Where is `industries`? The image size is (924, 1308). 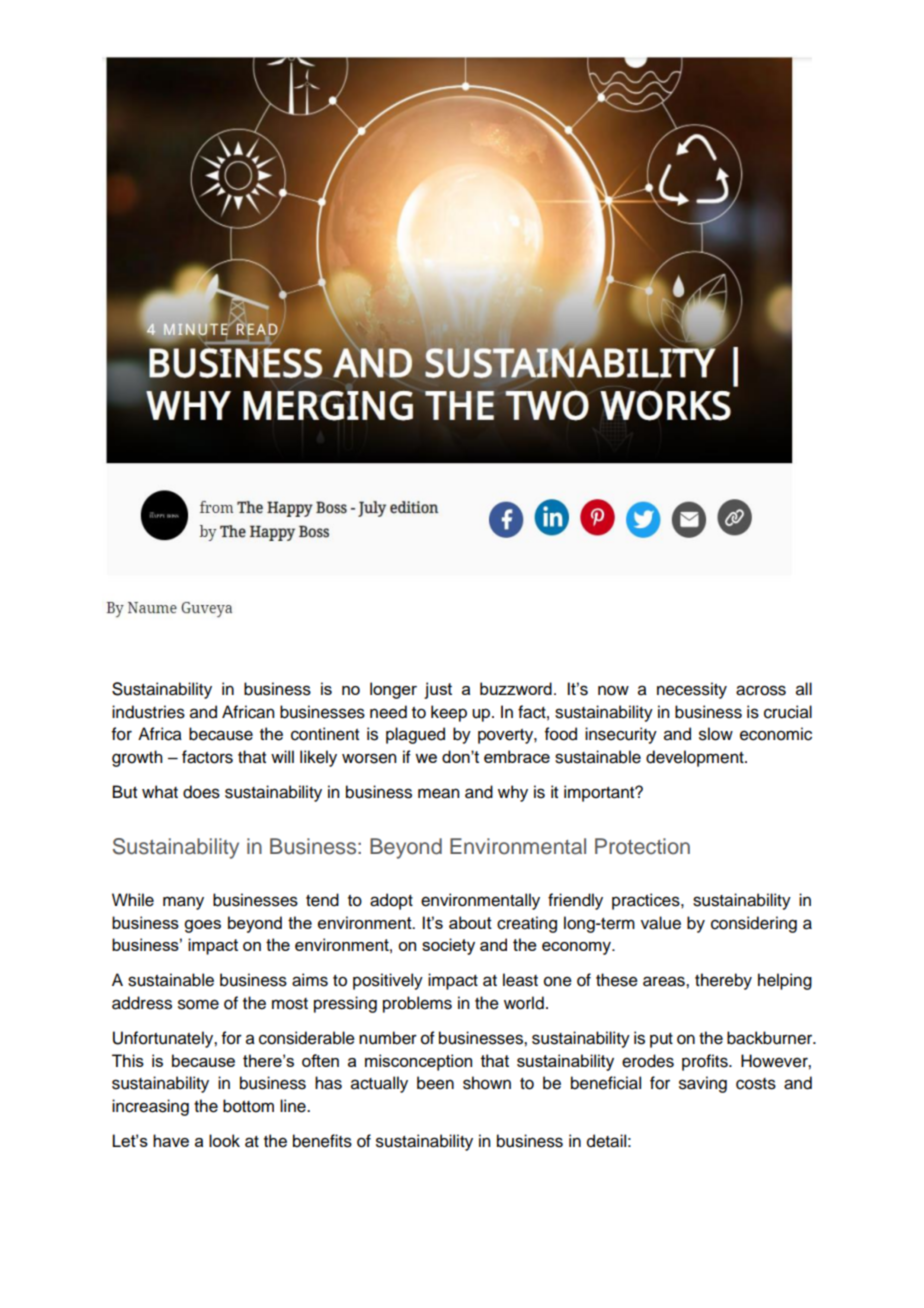 industries is located at coordinates (148, 712).
